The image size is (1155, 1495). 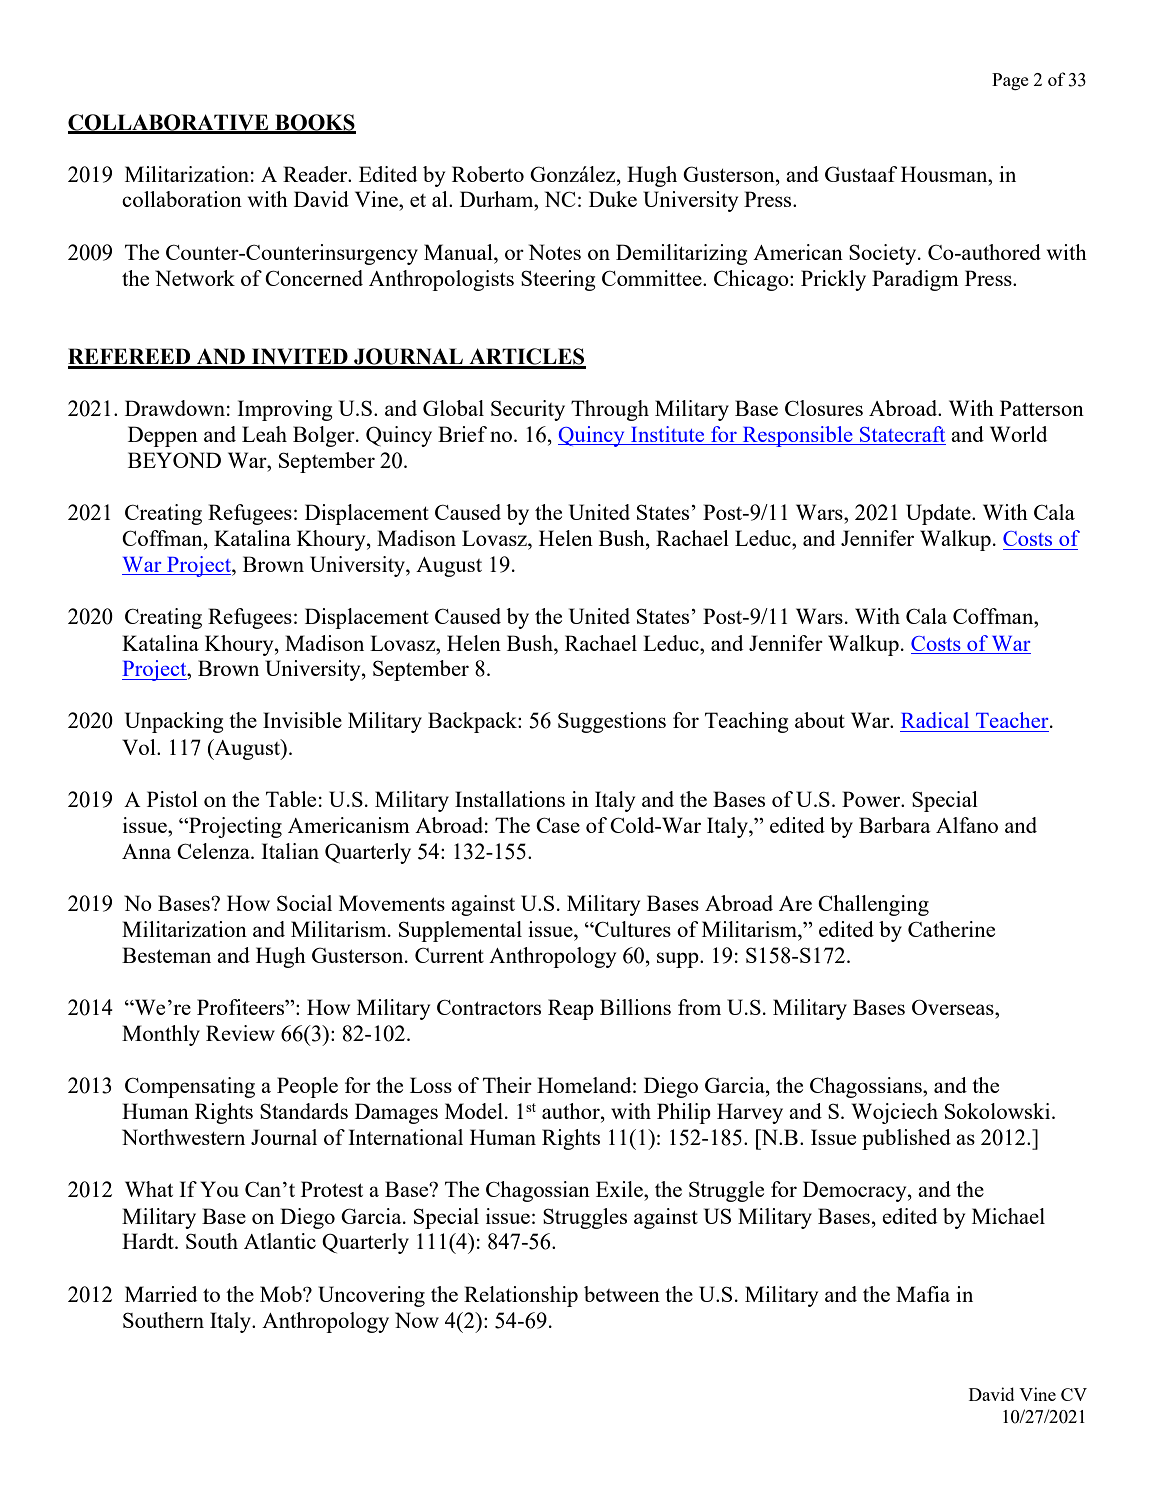 What do you see at coordinates (302, 720) in the screenshot?
I see `Invisible` at bounding box center [302, 720].
